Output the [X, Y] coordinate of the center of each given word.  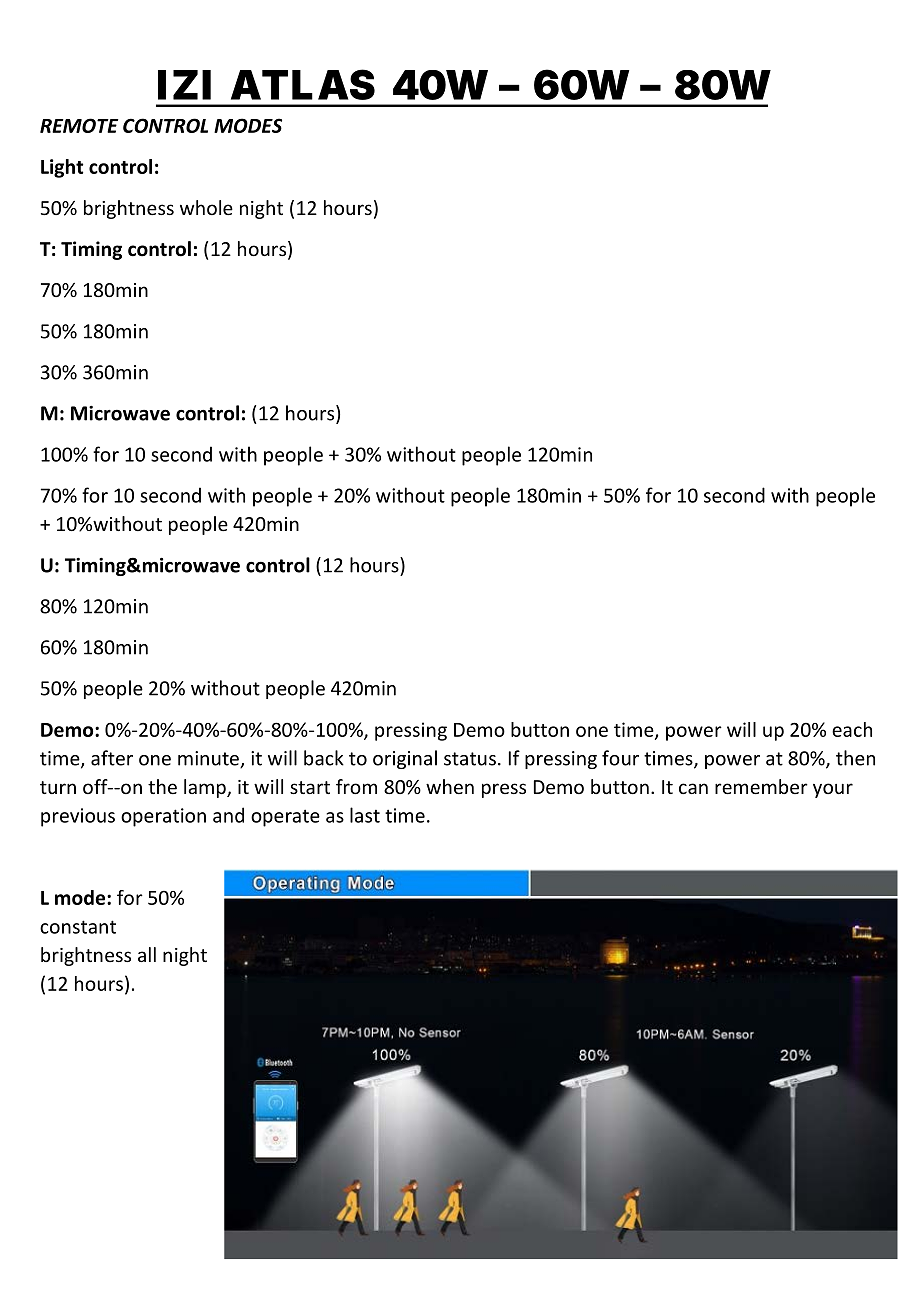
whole [206, 207]
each [852, 729]
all [147, 954]
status [470, 759]
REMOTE [79, 125]
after [112, 758]
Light [62, 168]
